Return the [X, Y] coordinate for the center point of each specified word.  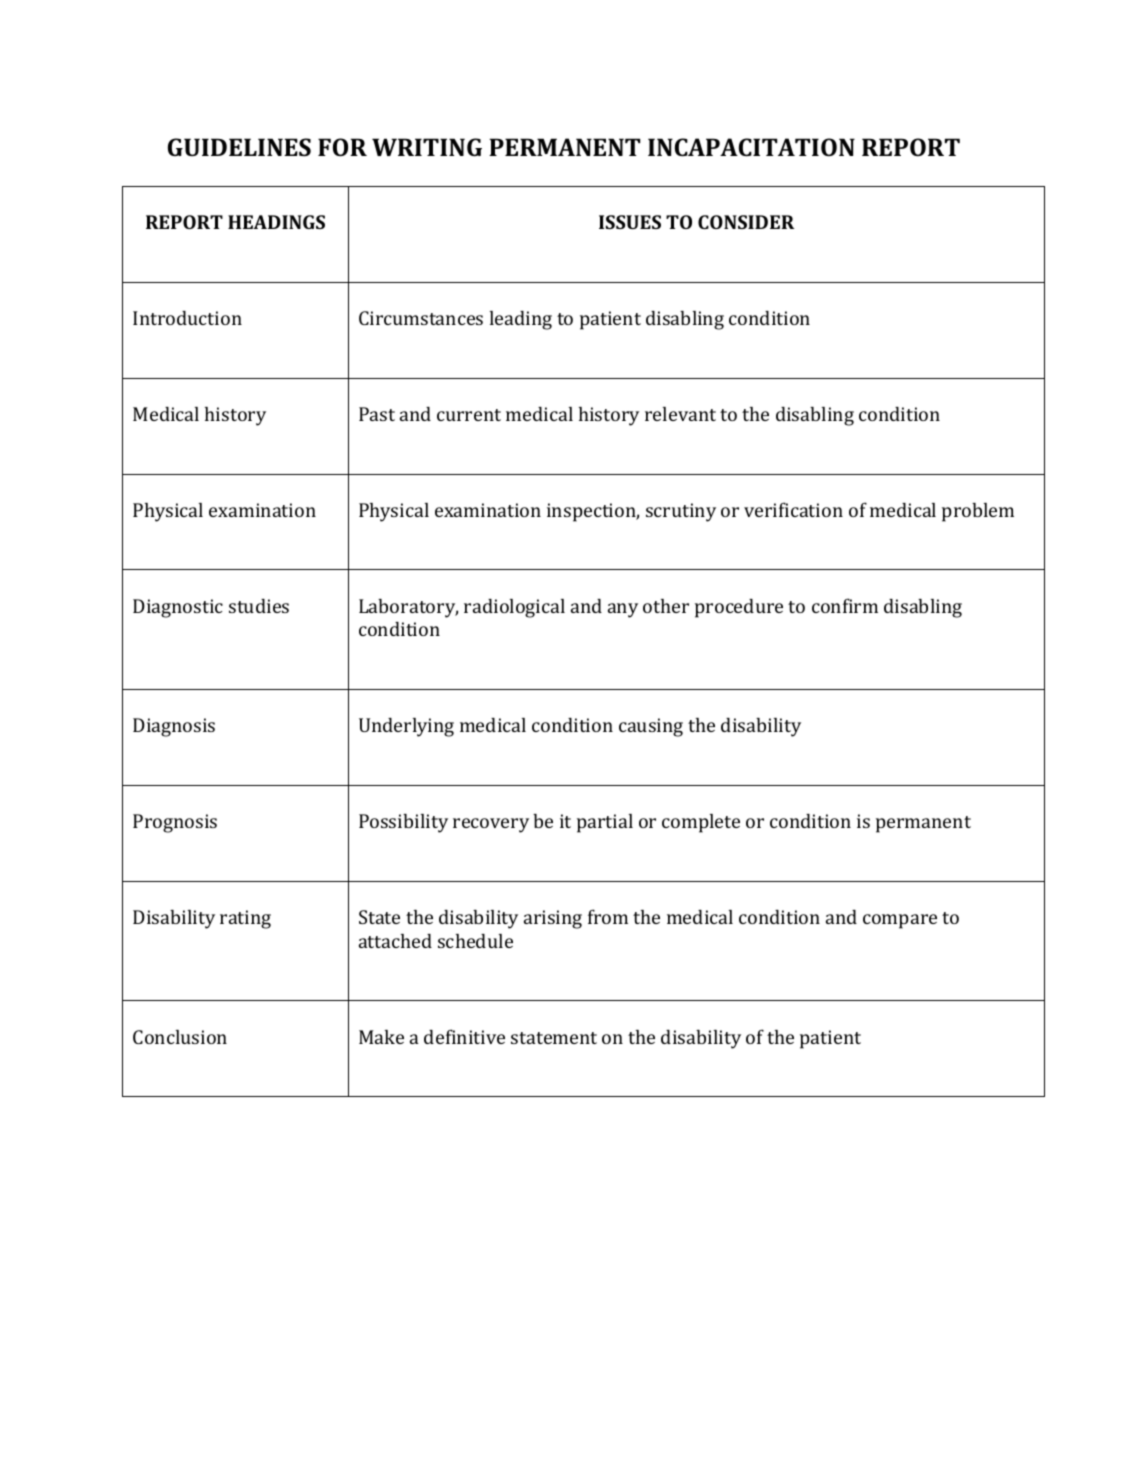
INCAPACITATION [751, 147]
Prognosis [175, 823]
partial [605, 823]
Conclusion [180, 1037]
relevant [680, 414]
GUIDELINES [239, 147]
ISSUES [630, 222]
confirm [845, 605]
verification [793, 509]
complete [701, 823]
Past [377, 414]
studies [259, 606]
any [623, 610]
